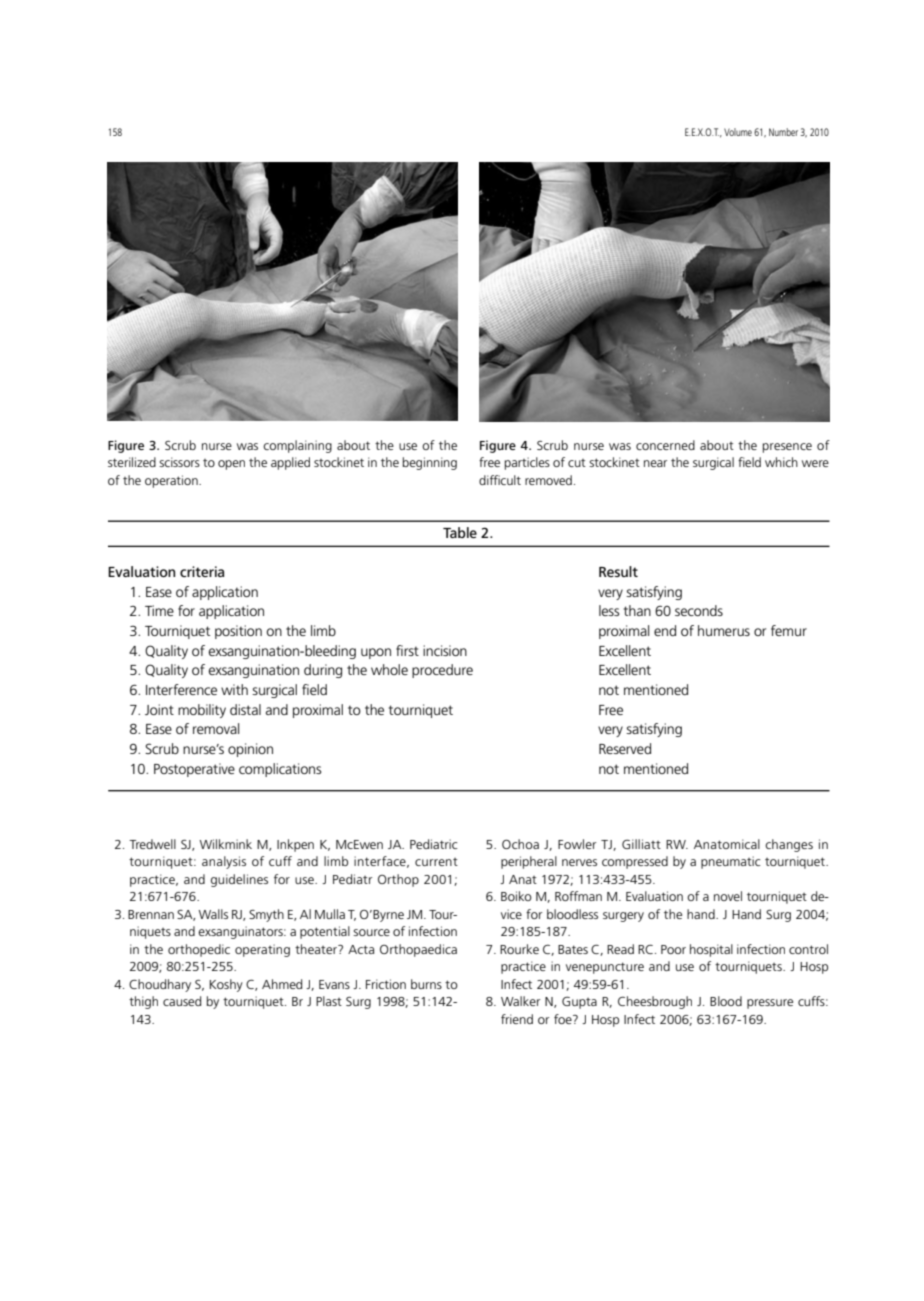 This screenshot has height=1301, width=924. What do you see at coordinates (787, 448) in the screenshot?
I see `presence` at bounding box center [787, 448].
